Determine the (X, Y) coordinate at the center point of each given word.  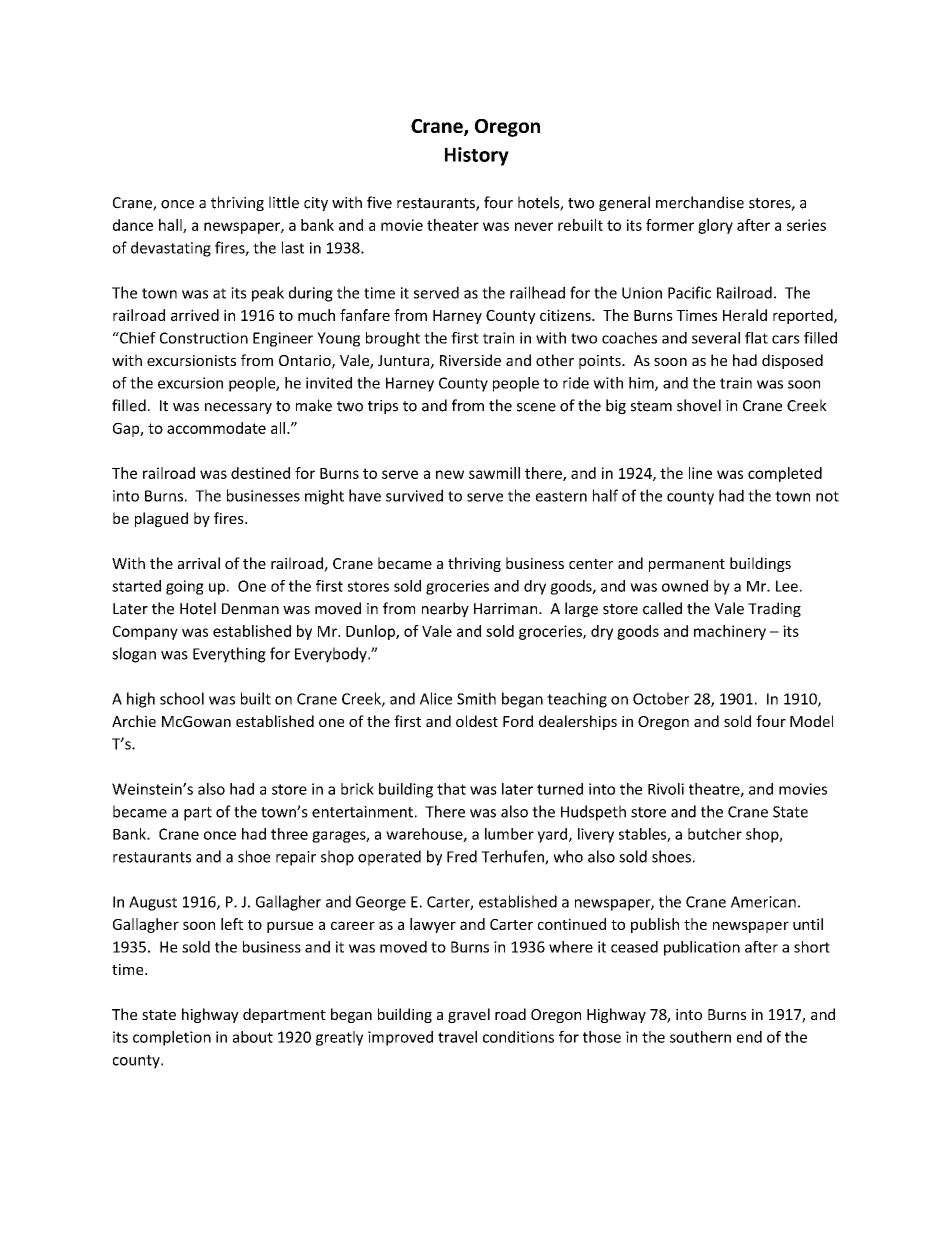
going (185, 587)
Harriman (507, 609)
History (477, 156)
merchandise (700, 202)
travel (457, 1037)
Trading (774, 609)
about (253, 1037)
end (749, 1037)
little (284, 202)
